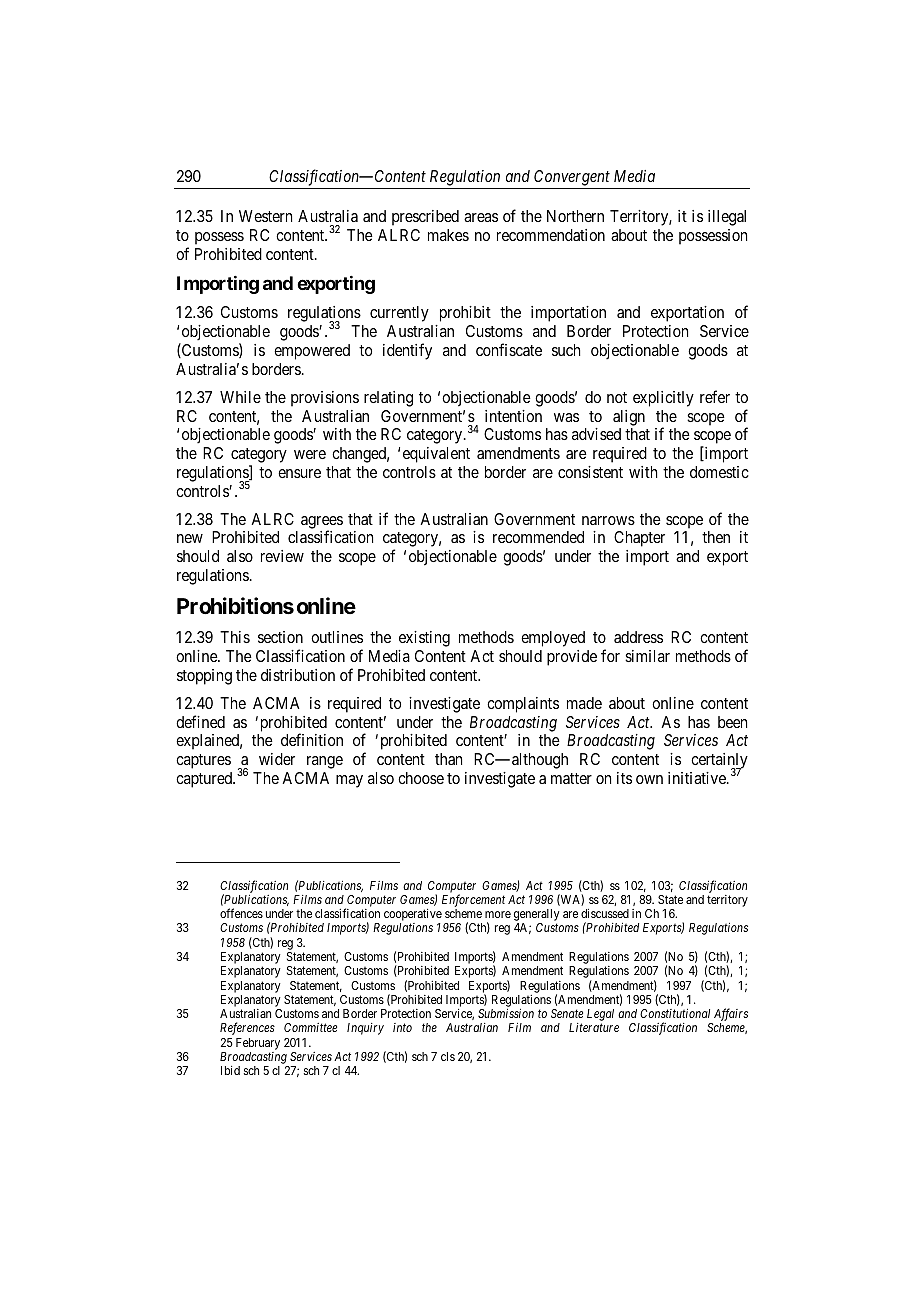  I want to click on domestic, so click(719, 472).
